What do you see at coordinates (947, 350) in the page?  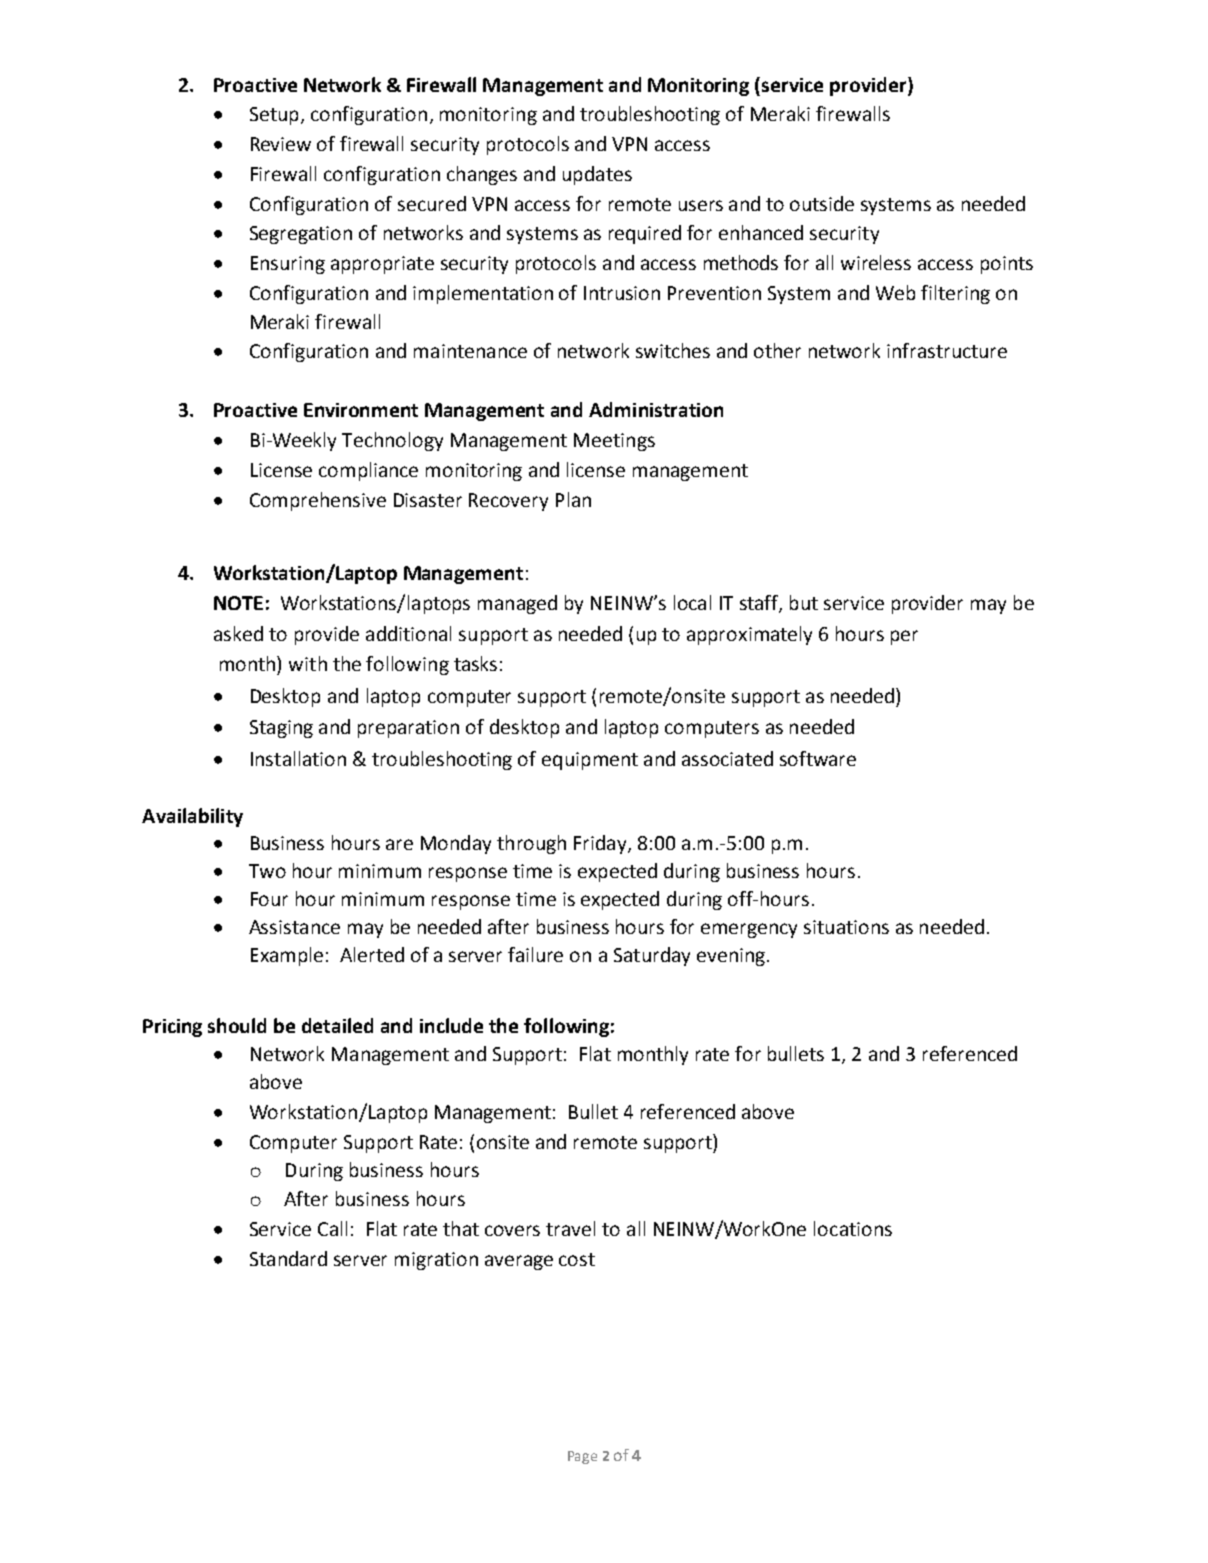 I see `infrastructure` at bounding box center [947, 350].
